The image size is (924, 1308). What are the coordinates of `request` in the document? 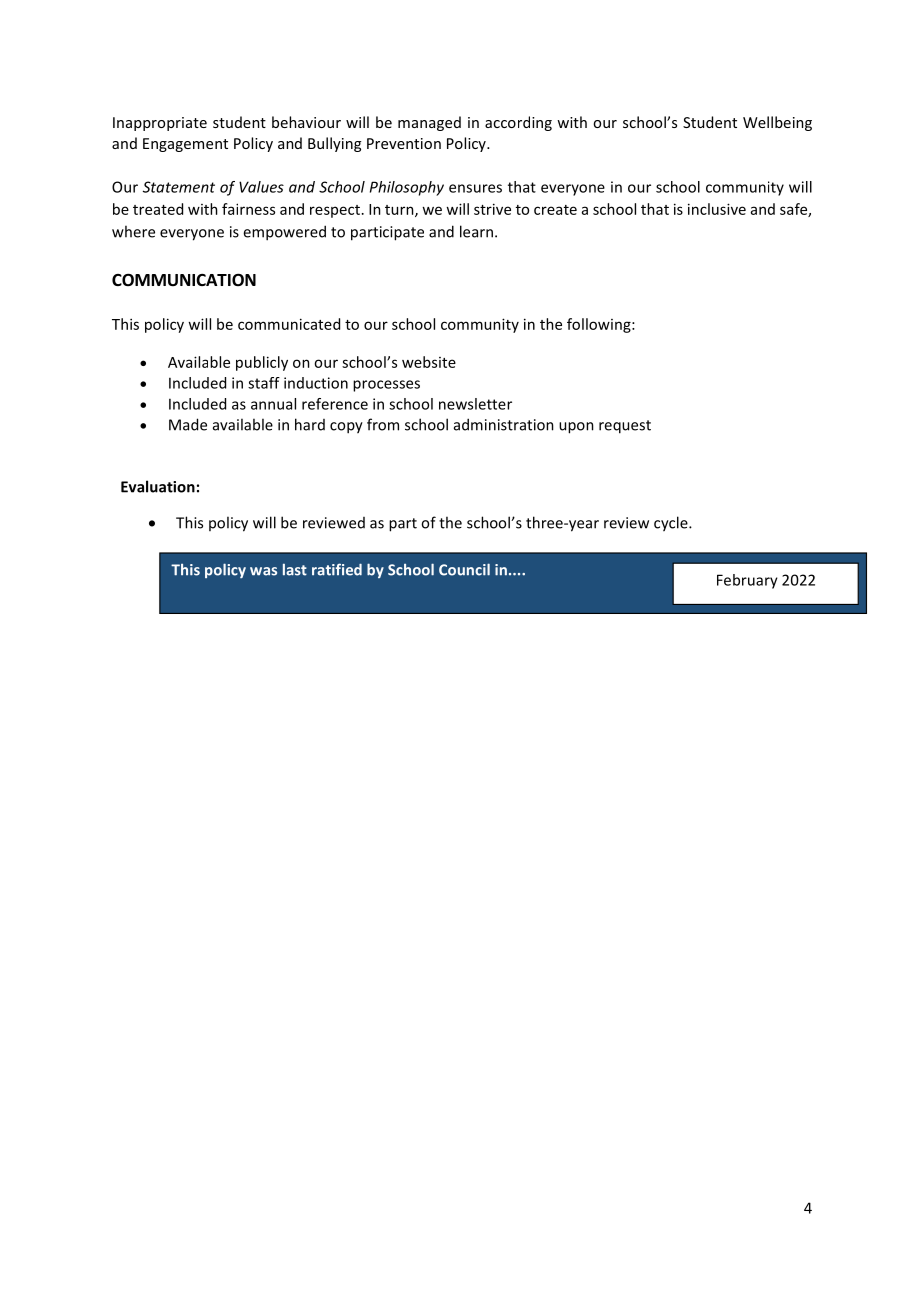 It's located at (625, 427).
